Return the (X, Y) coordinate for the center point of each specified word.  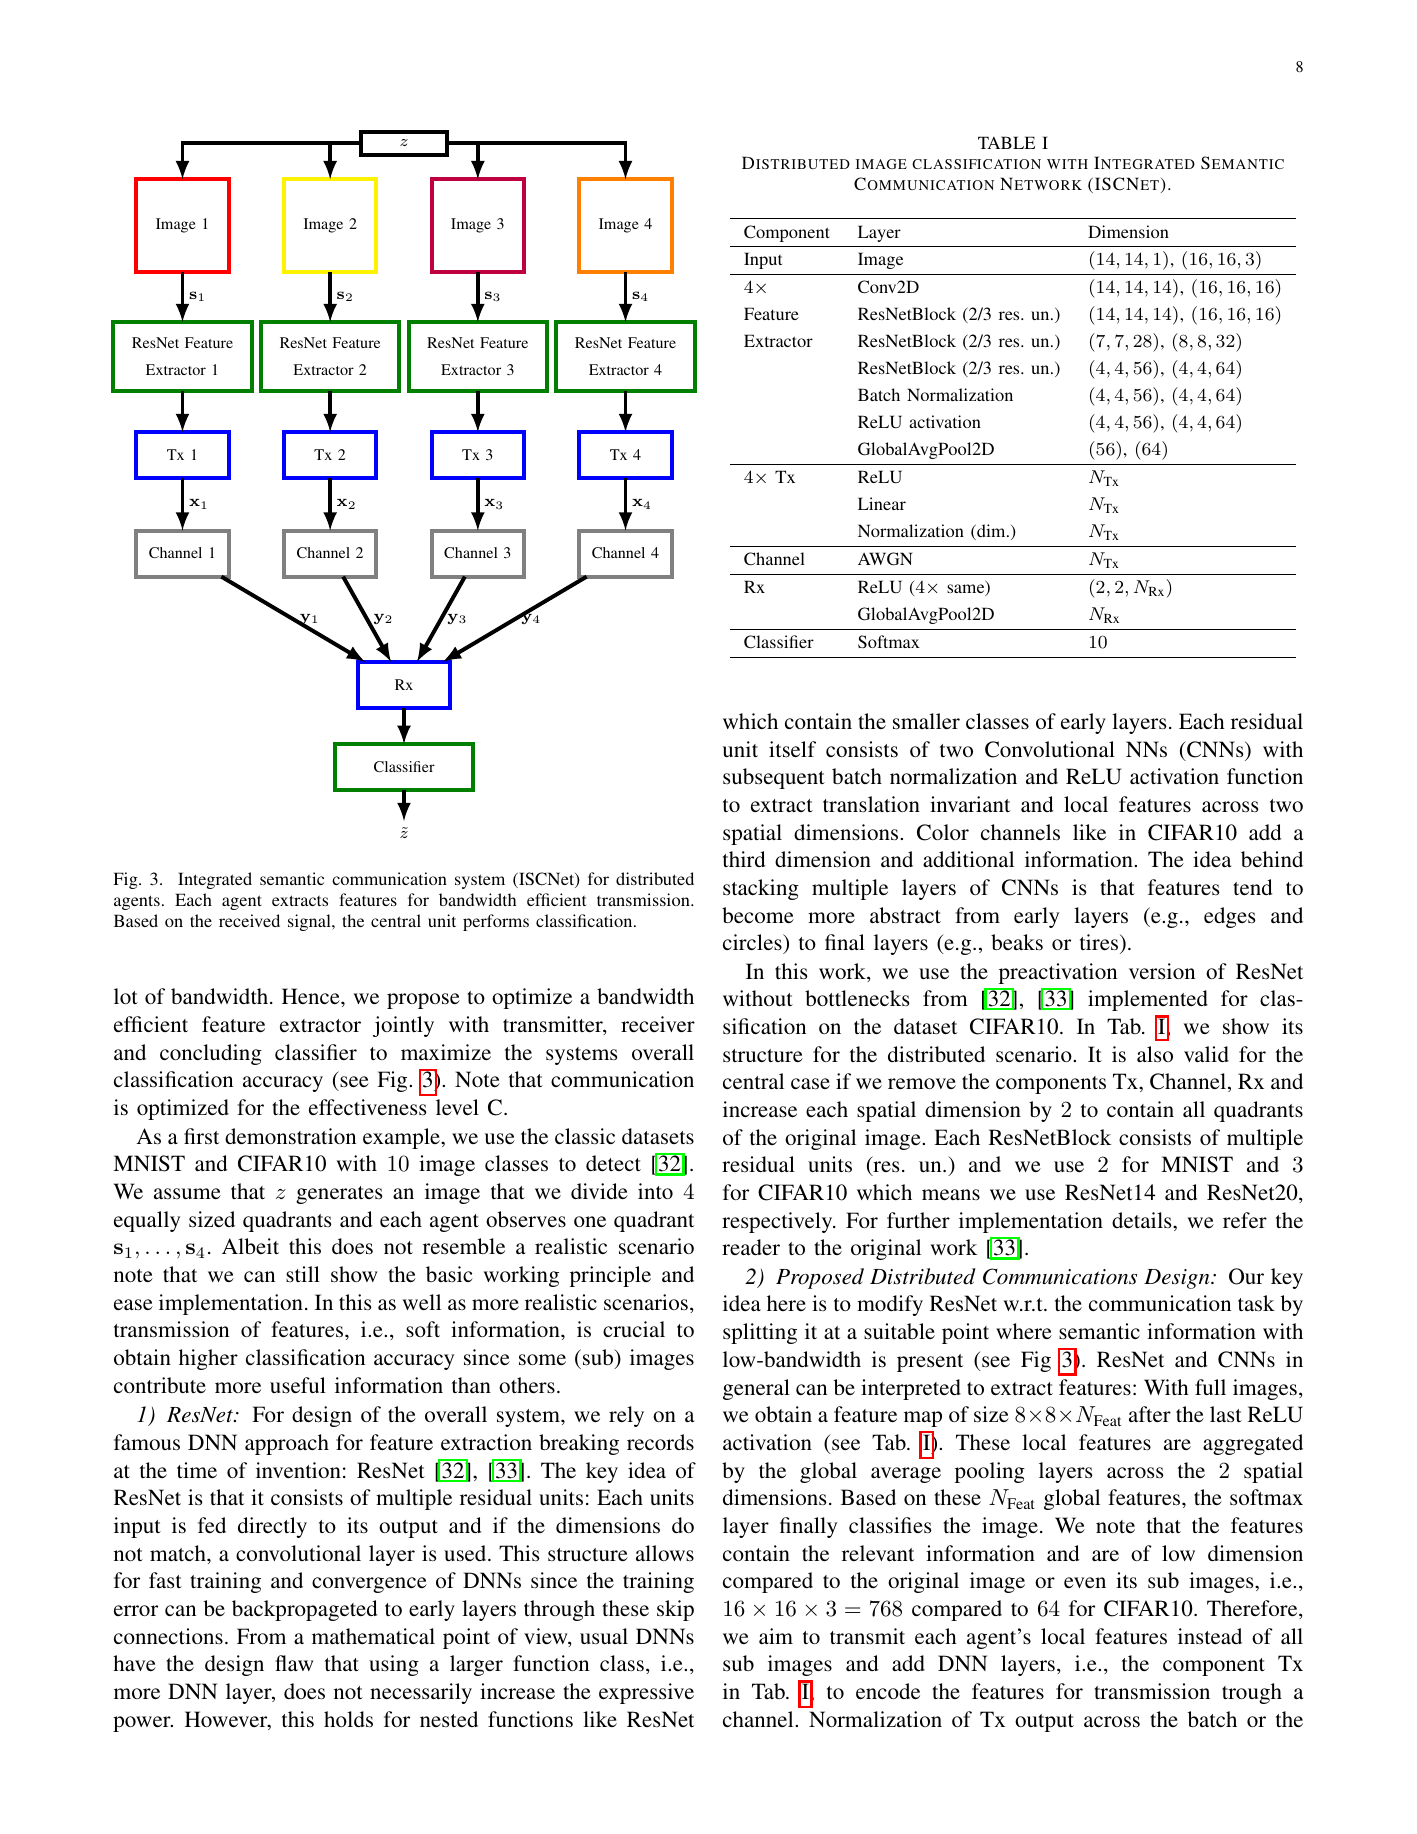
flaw (294, 1663)
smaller (926, 721)
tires (1100, 944)
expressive (646, 1693)
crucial (634, 1329)
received (249, 920)
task (1256, 1303)
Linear (882, 503)
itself (792, 749)
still (303, 1274)
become (758, 915)
